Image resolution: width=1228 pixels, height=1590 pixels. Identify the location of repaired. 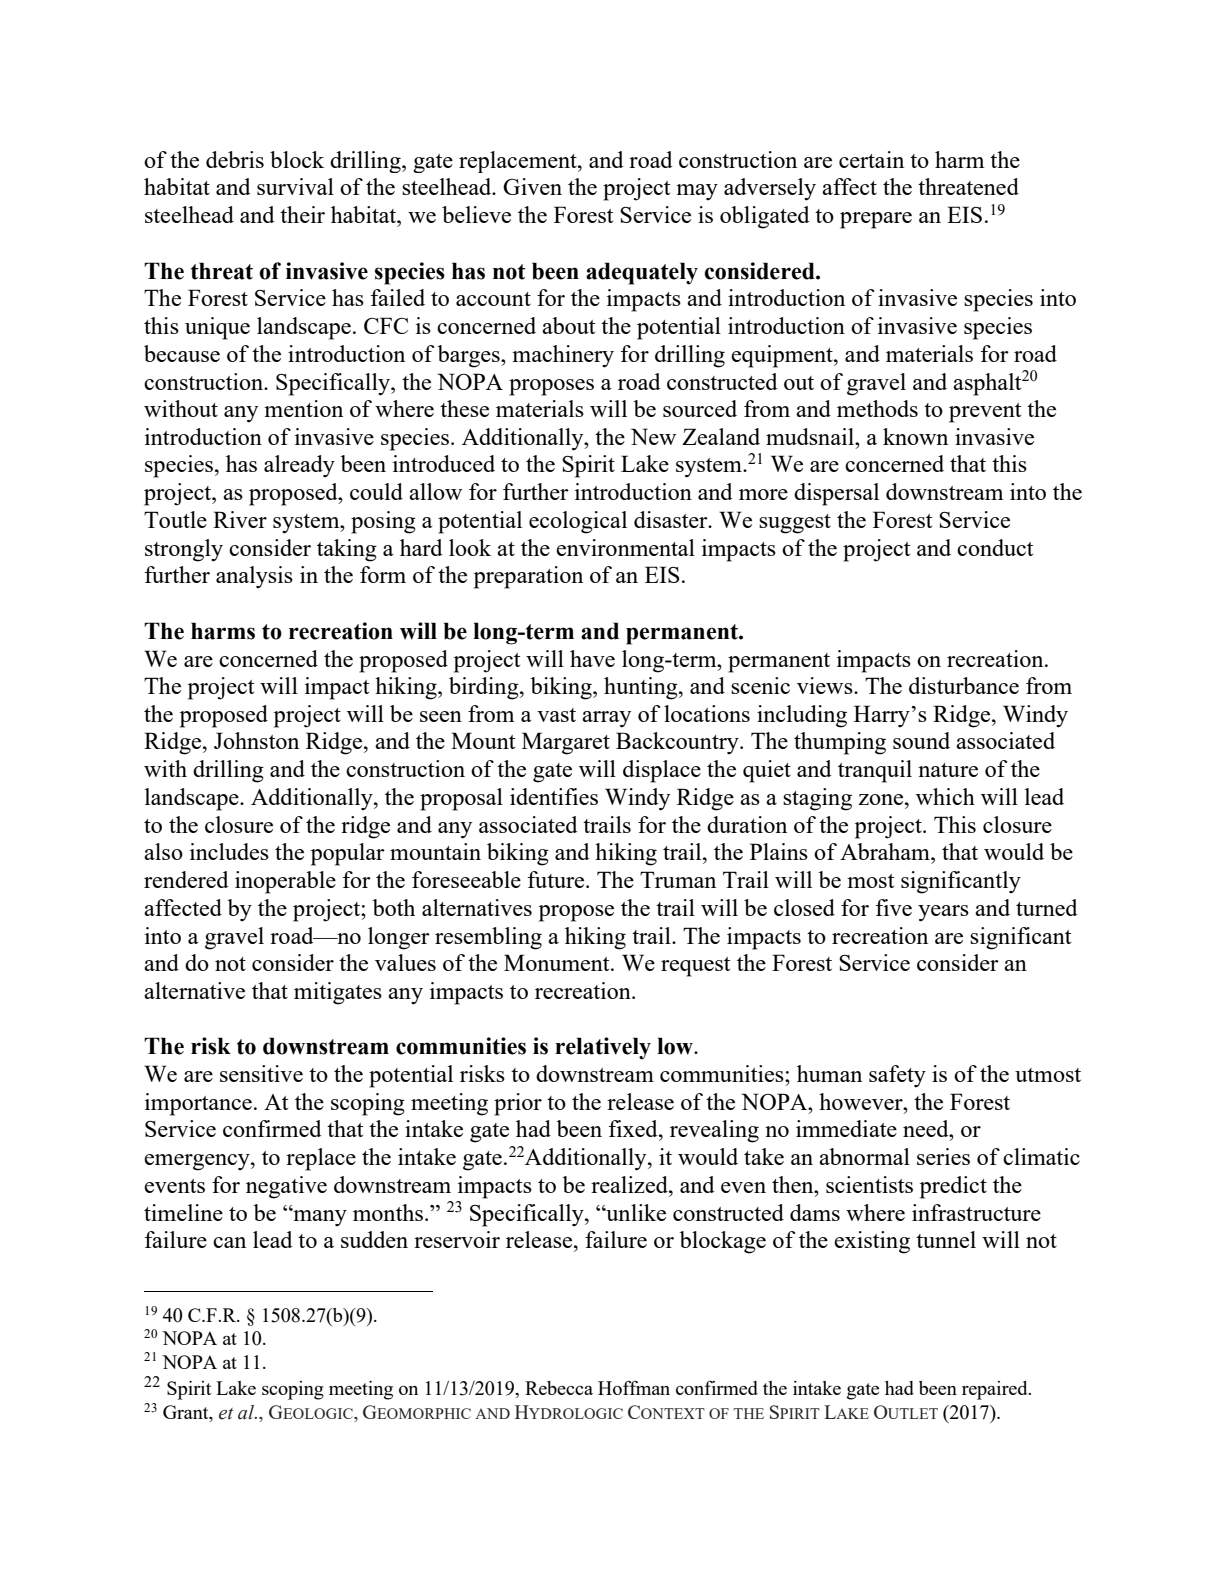
(996, 1390).
